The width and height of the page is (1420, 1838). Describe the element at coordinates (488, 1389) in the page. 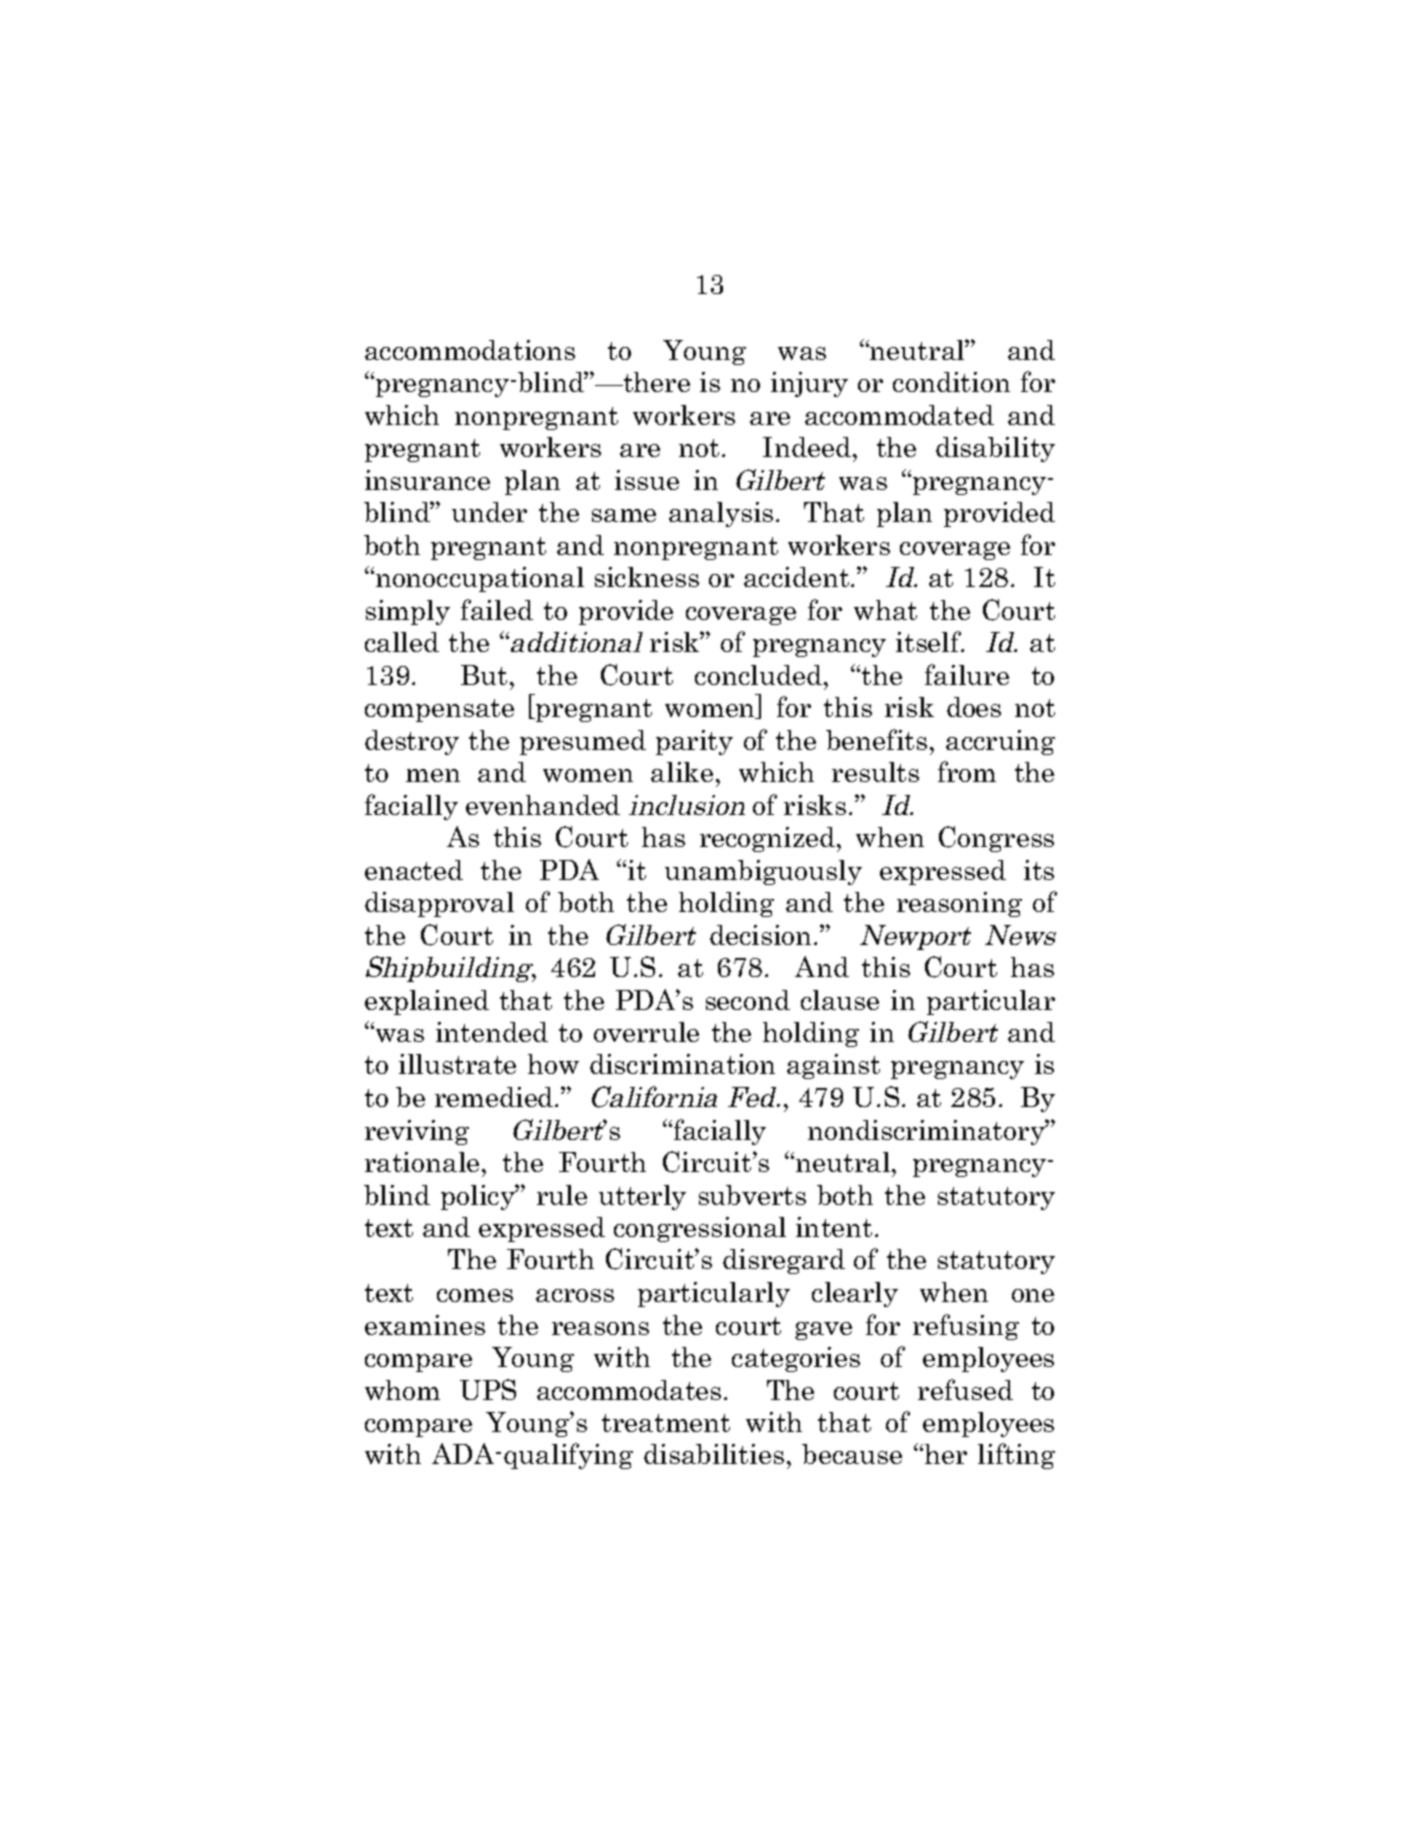

I see `UPS` at that location.
